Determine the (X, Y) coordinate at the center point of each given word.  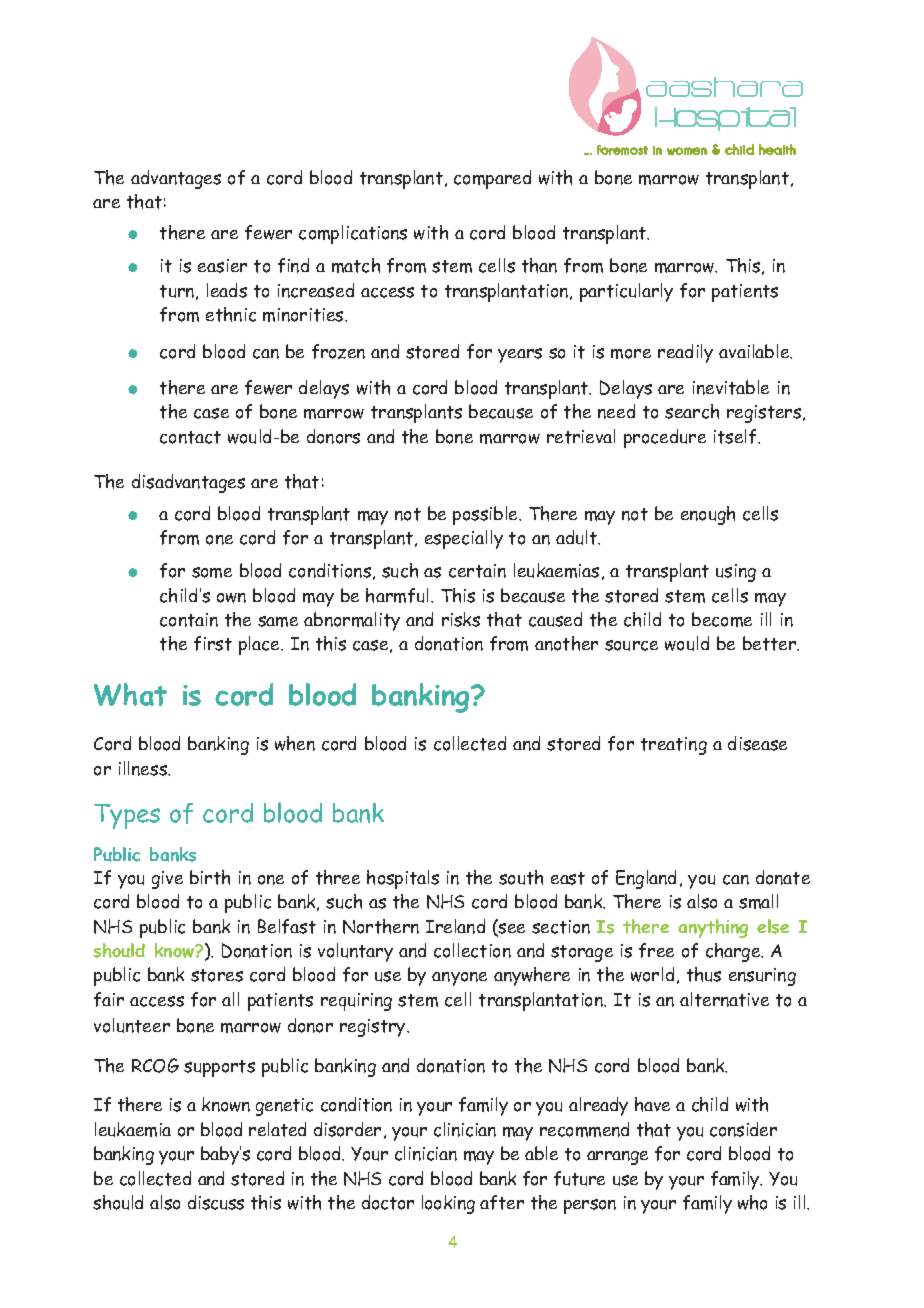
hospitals (403, 879)
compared (492, 179)
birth (210, 877)
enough (708, 515)
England (646, 879)
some (212, 572)
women (687, 151)
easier (222, 266)
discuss (216, 1202)
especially (464, 539)
